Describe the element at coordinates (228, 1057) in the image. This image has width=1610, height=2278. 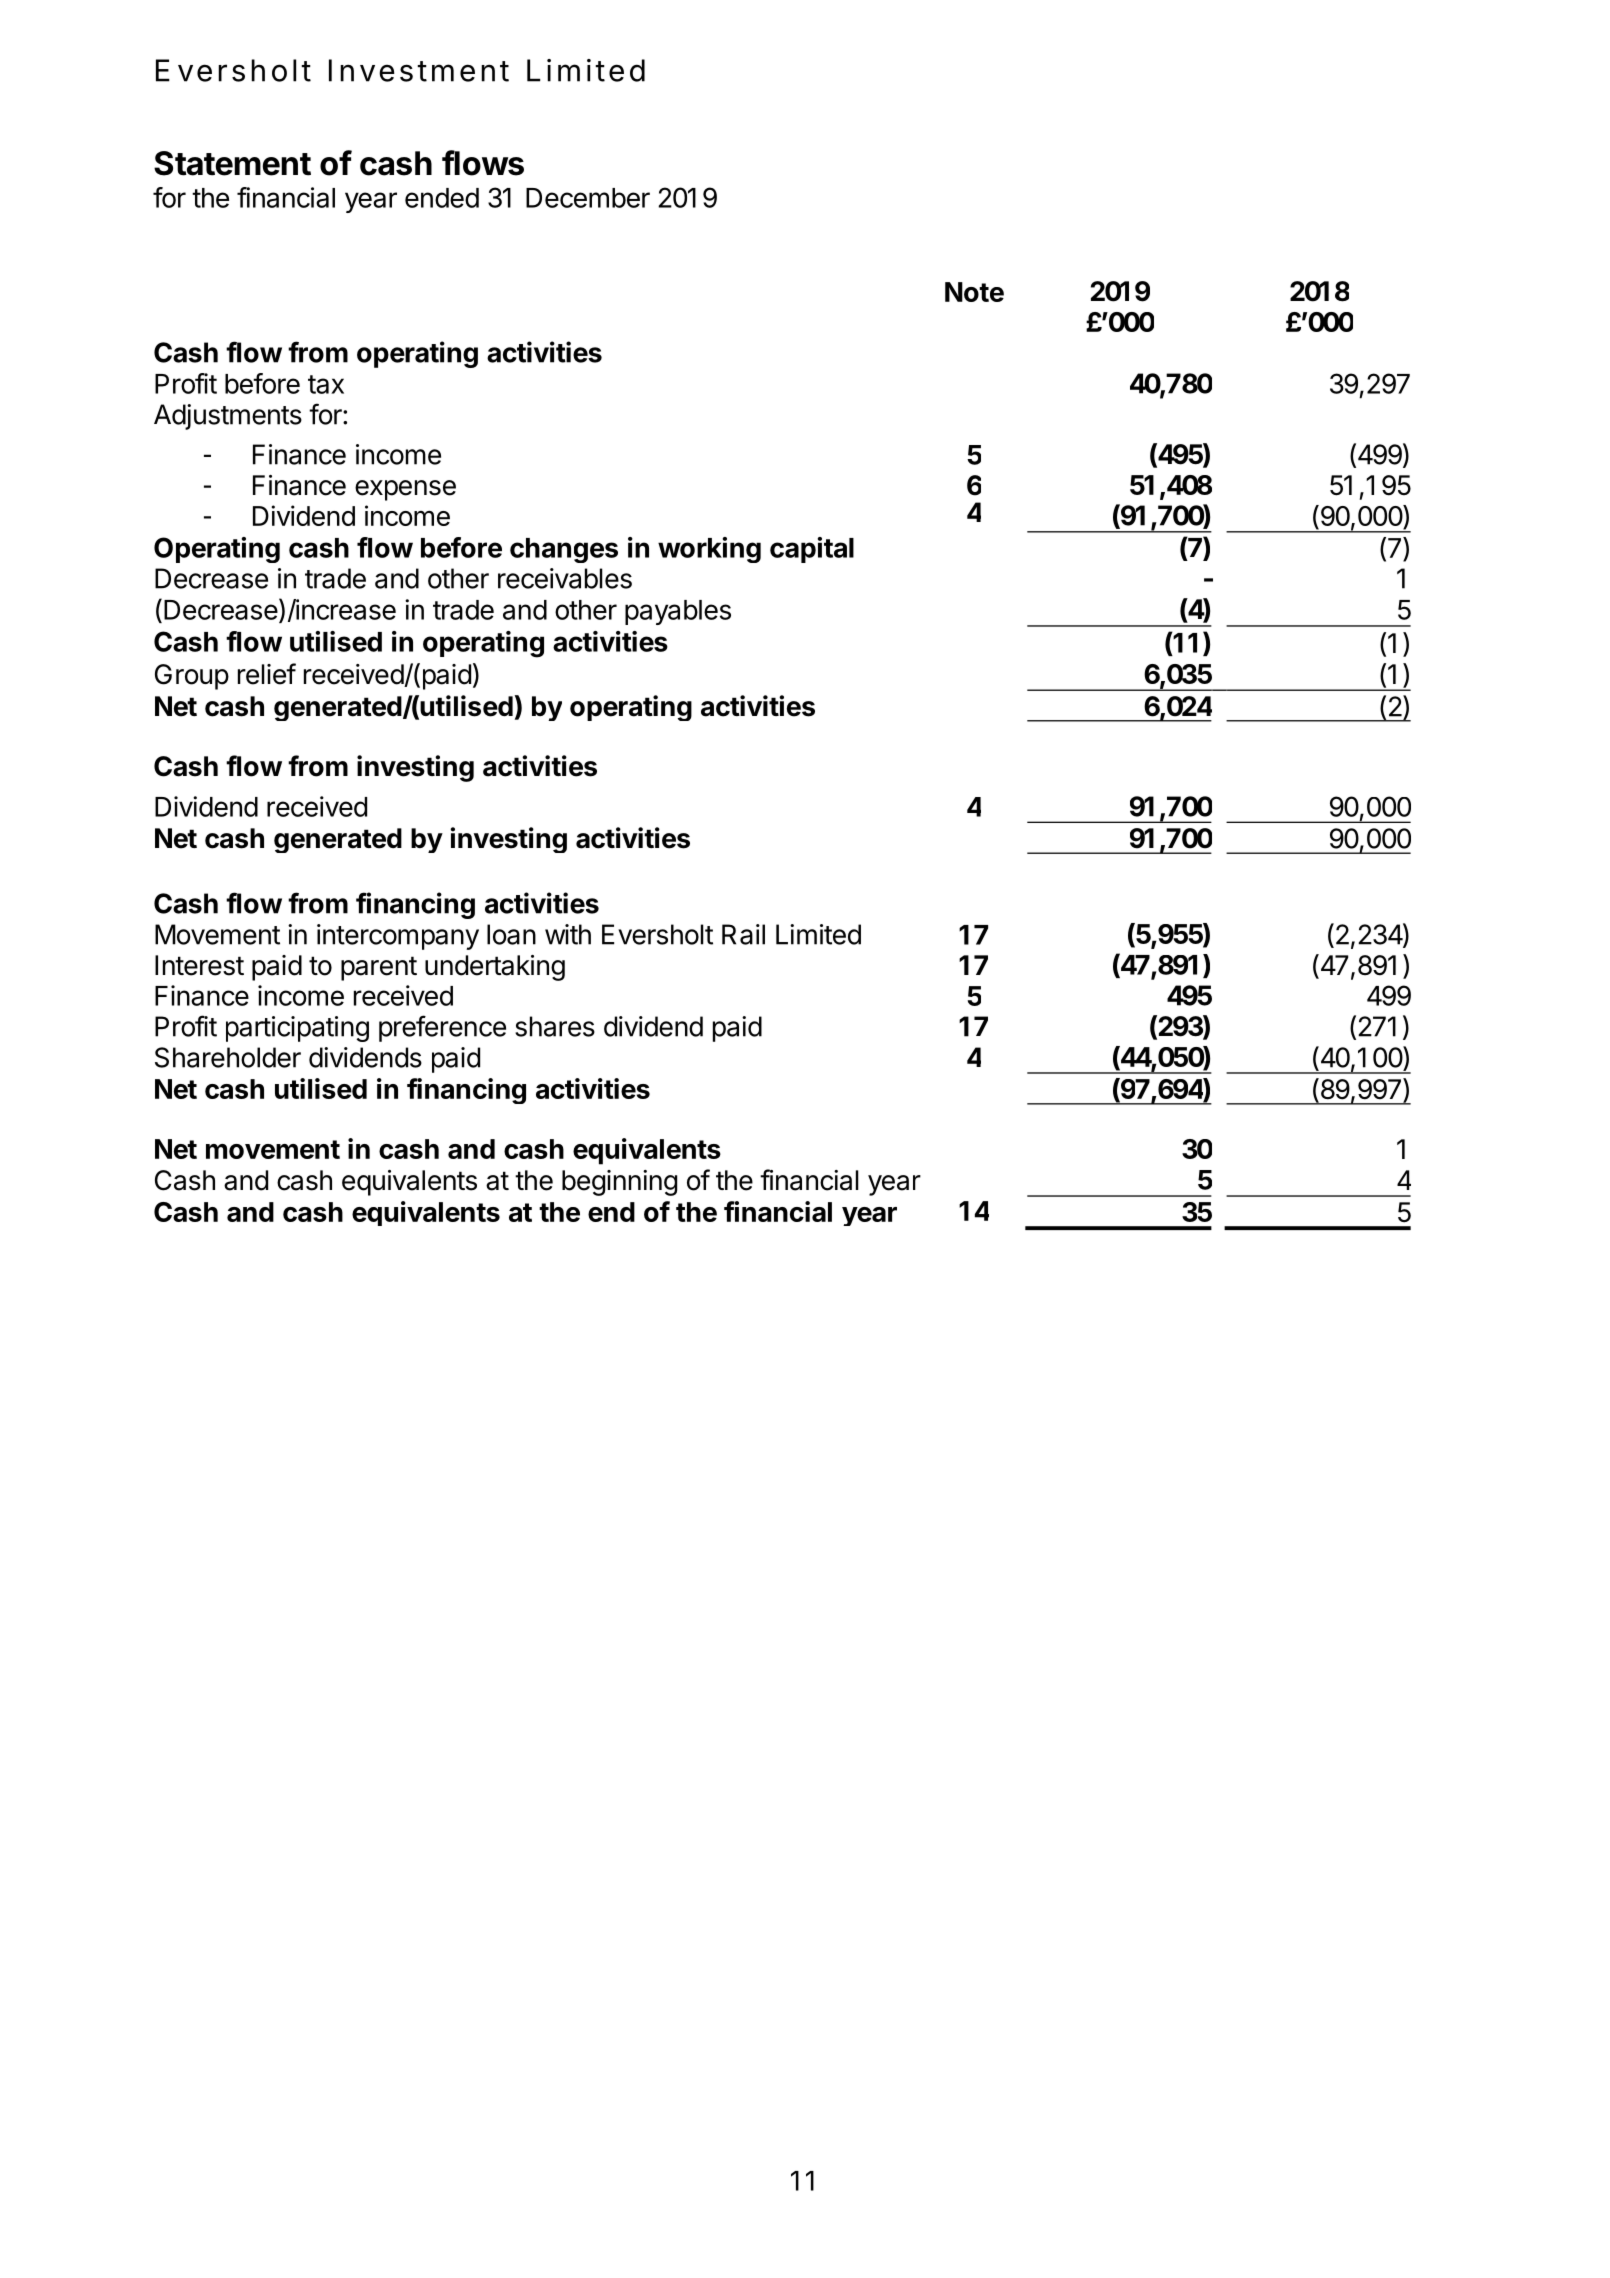
I see `Shareholder` at that location.
